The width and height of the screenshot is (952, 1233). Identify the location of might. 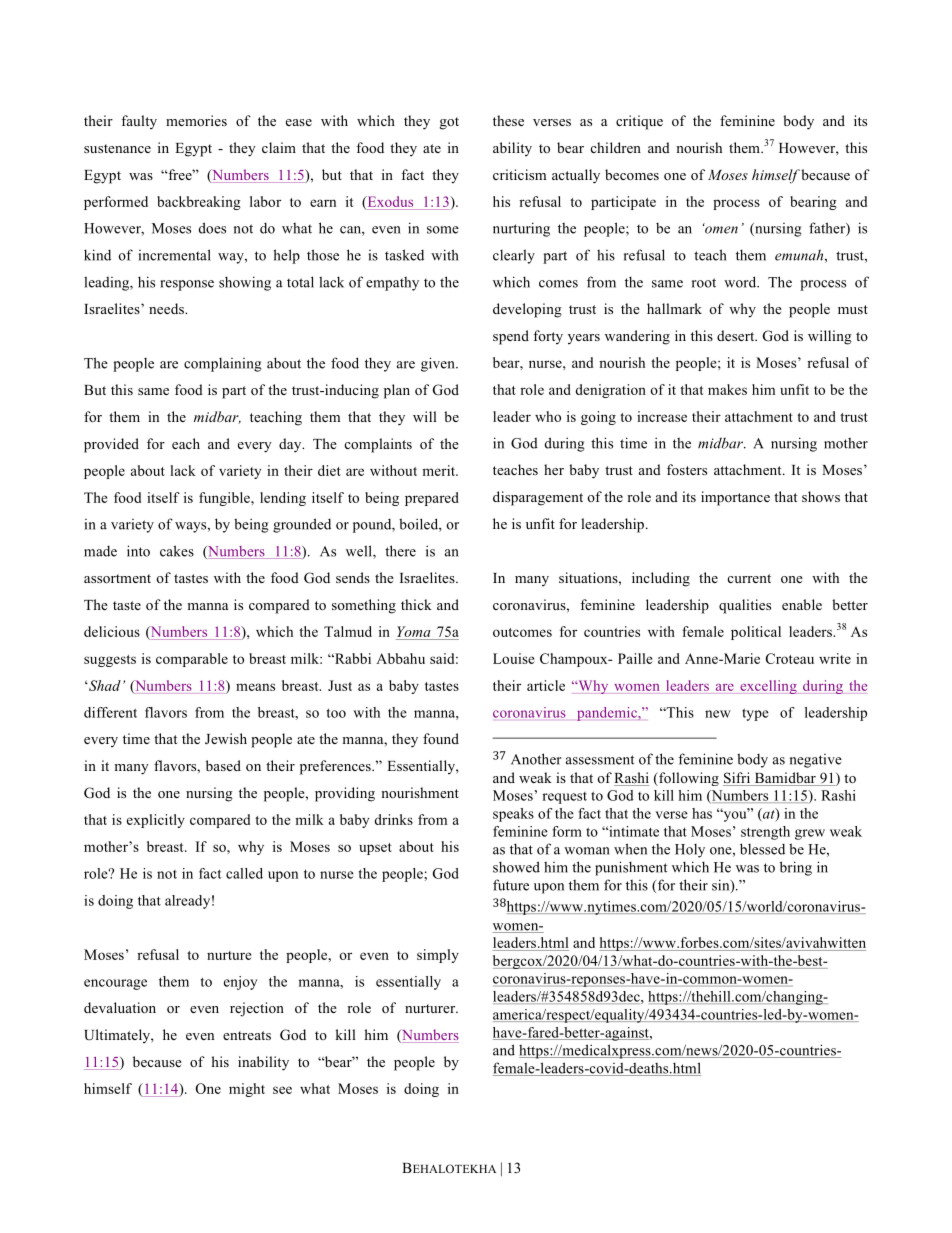
(247, 1090).
